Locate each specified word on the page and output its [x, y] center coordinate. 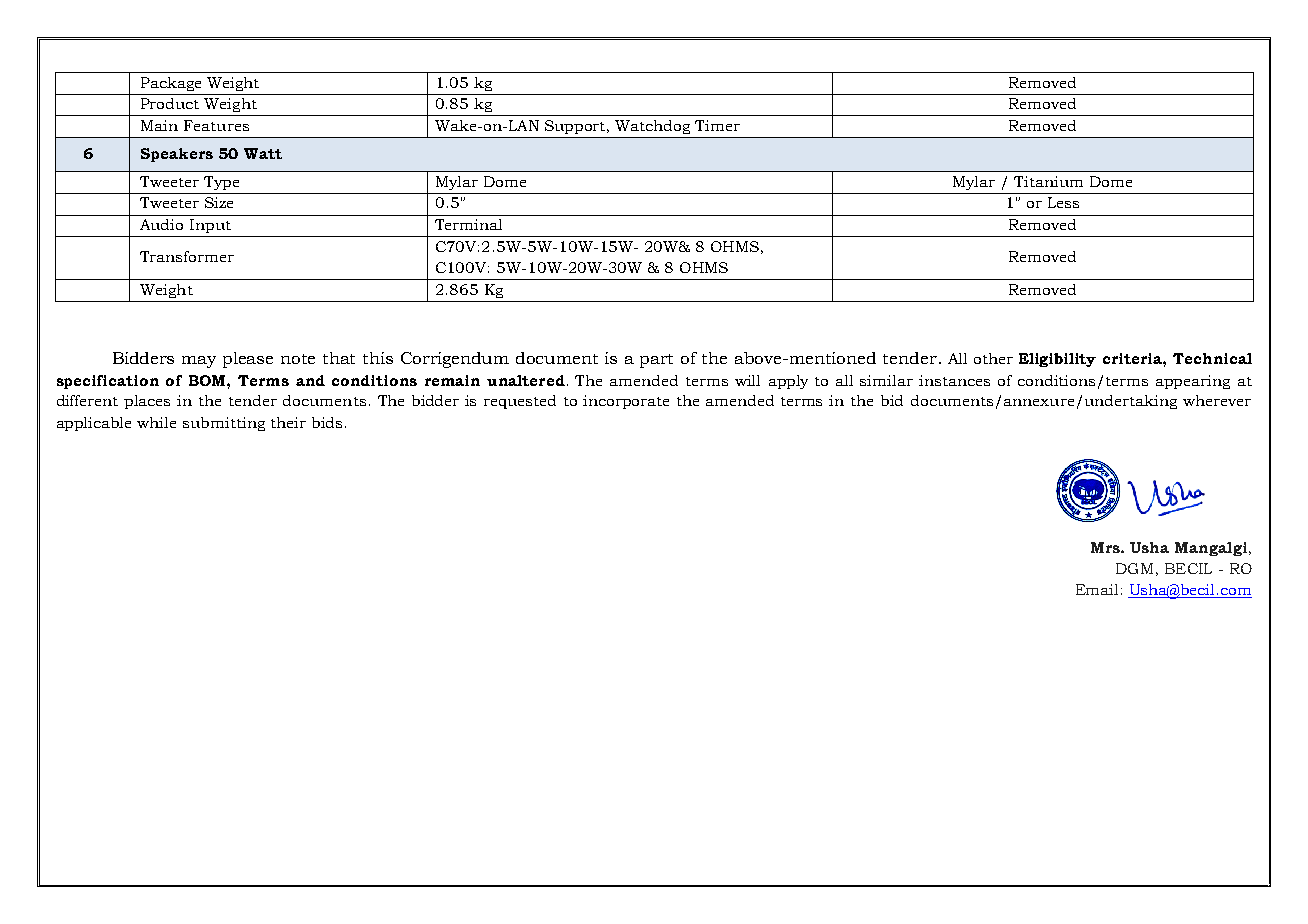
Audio [161, 224]
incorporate [626, 402]
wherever [1217, 400]
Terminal [468, 224]
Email [1097, 589]
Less [1063, 202]
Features [216, 125]
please [248, 360]
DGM [1134, 568]
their [288, 422]
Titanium [1048, 181]
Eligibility [1057, 360]
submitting [224, 424]
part [656, 361]
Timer [717, 125]
